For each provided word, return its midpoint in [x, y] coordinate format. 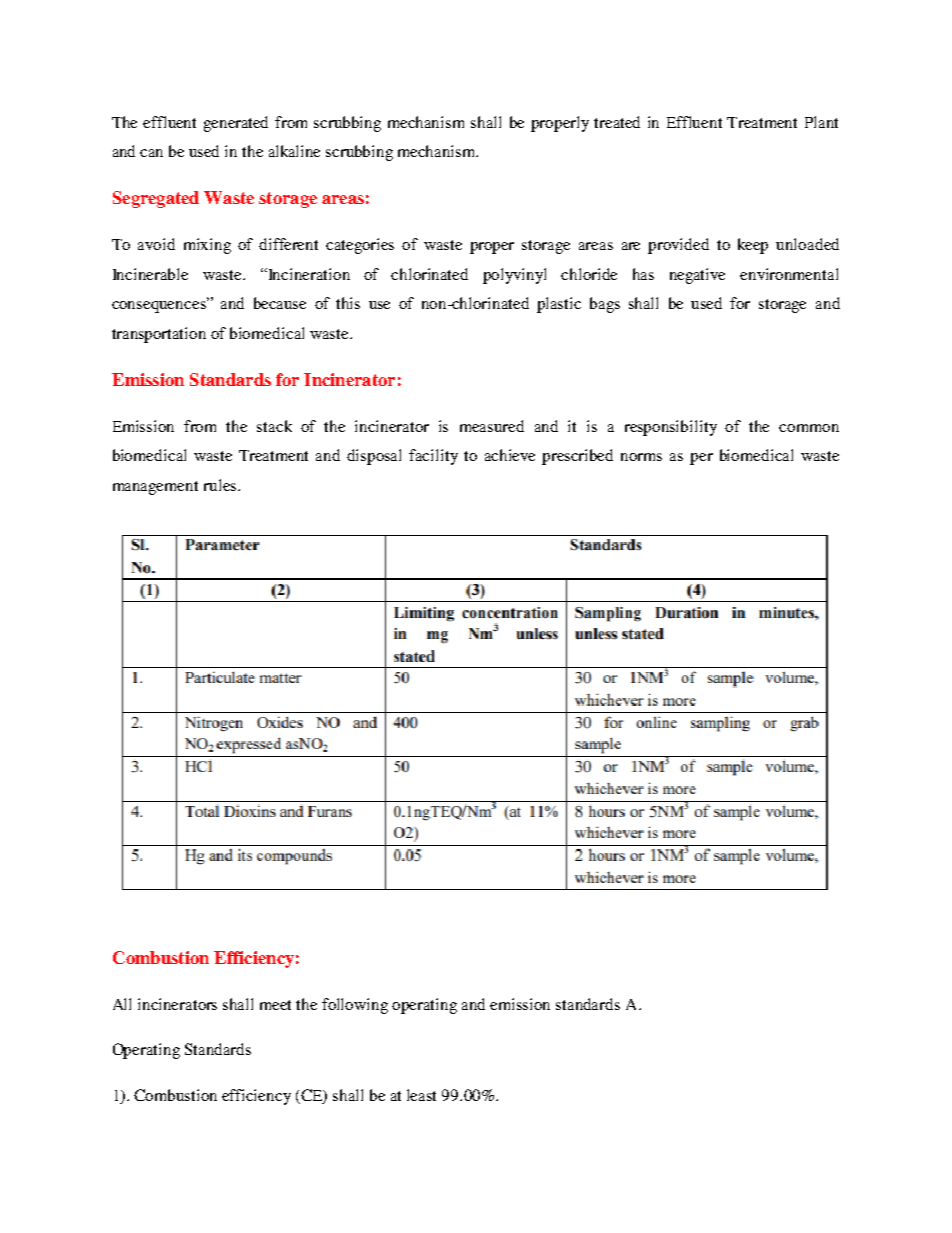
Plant [821, 122]
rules [221, 485]
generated [236, 124]
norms [641, 457]
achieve [510, 455]
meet [275, 1005]
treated [617, 122]
